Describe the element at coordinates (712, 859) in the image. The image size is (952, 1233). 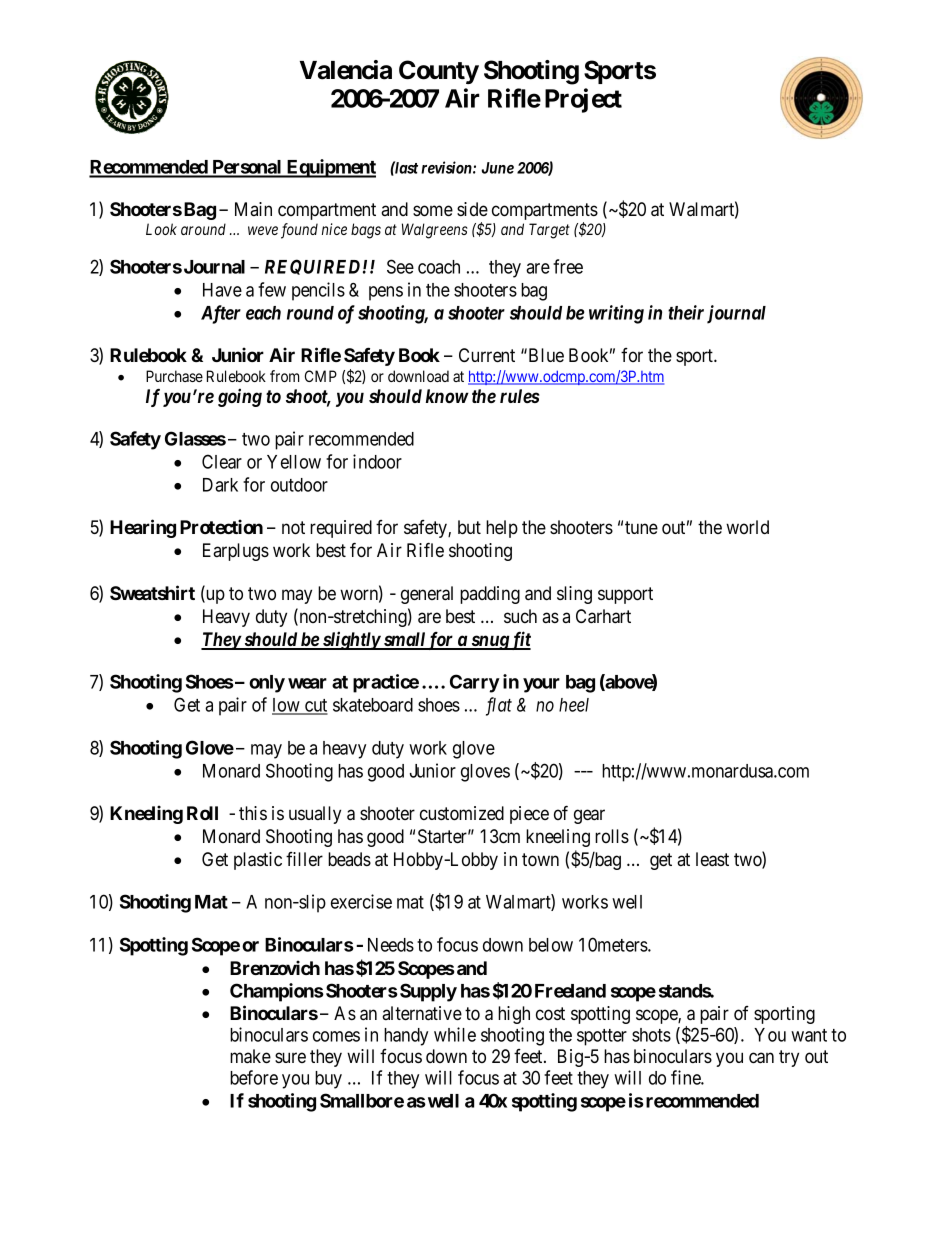
I see `least` at that location.
